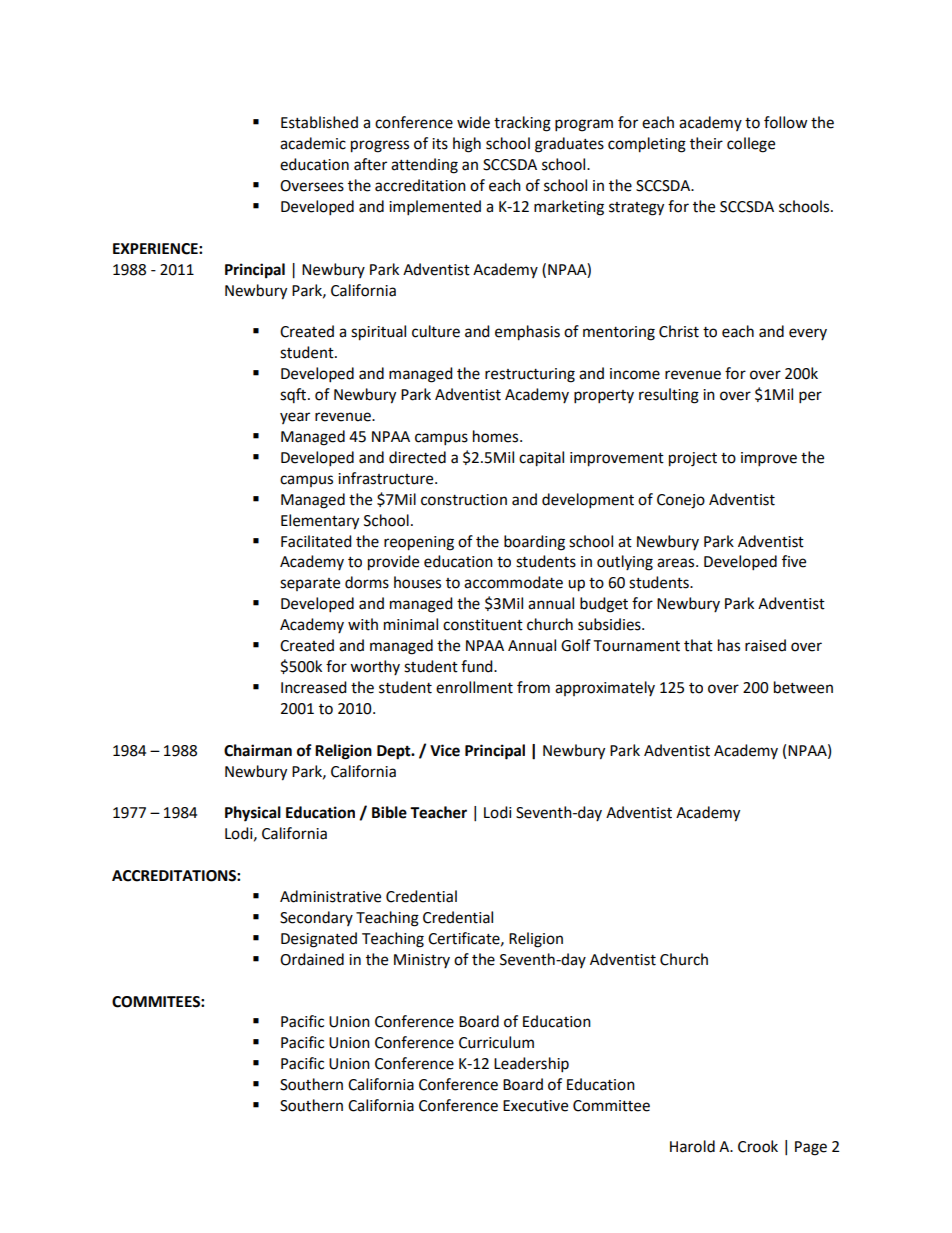 The height and width of the screenshot is (1233, 952). I want to click on Ordained, so click(312, 959).
